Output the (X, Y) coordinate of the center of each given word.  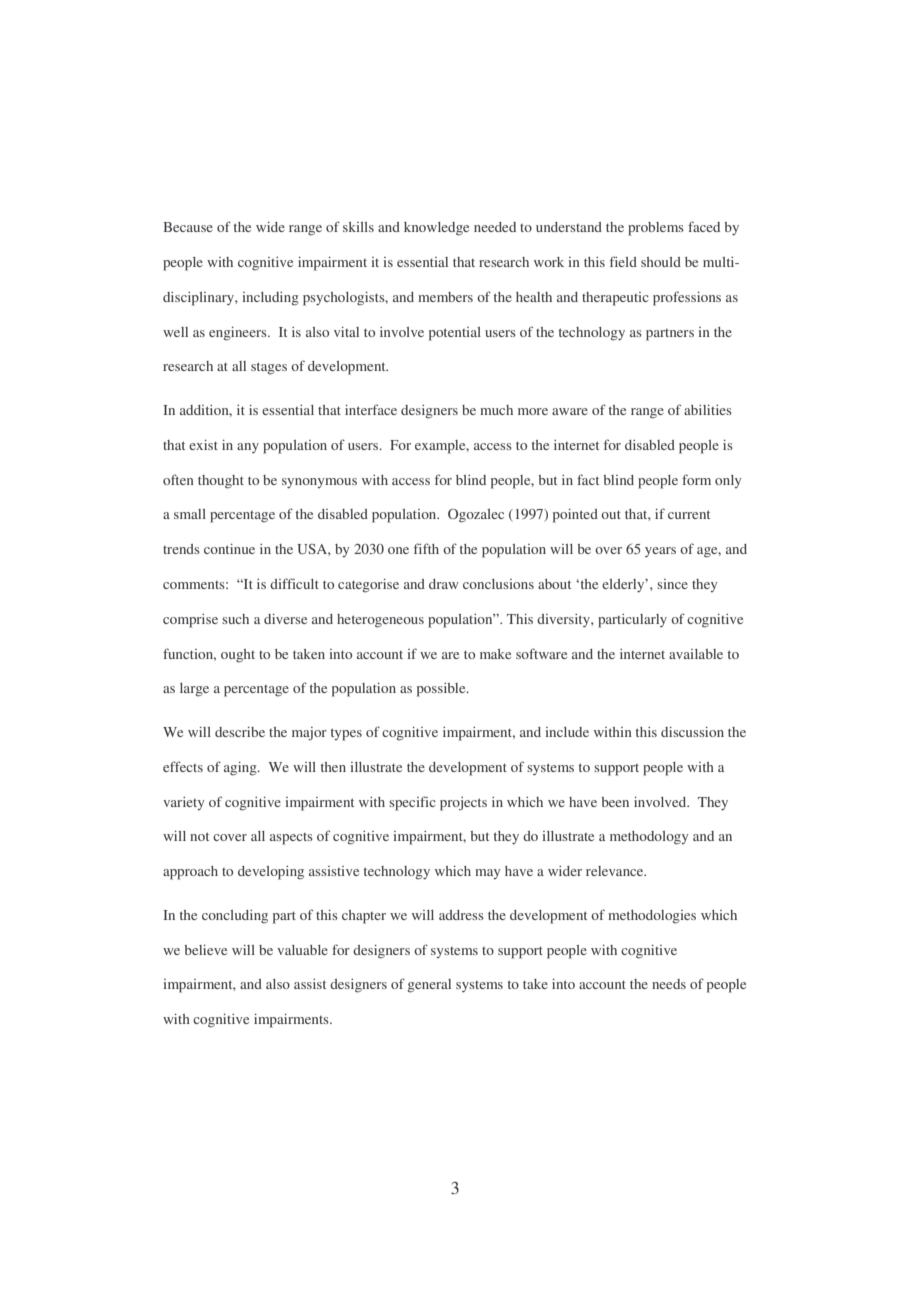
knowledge (436, 229)
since (672, 584)
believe (205, 950)
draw (444, 584)
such (235, 619)
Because (188, 227)
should (661, 262)
